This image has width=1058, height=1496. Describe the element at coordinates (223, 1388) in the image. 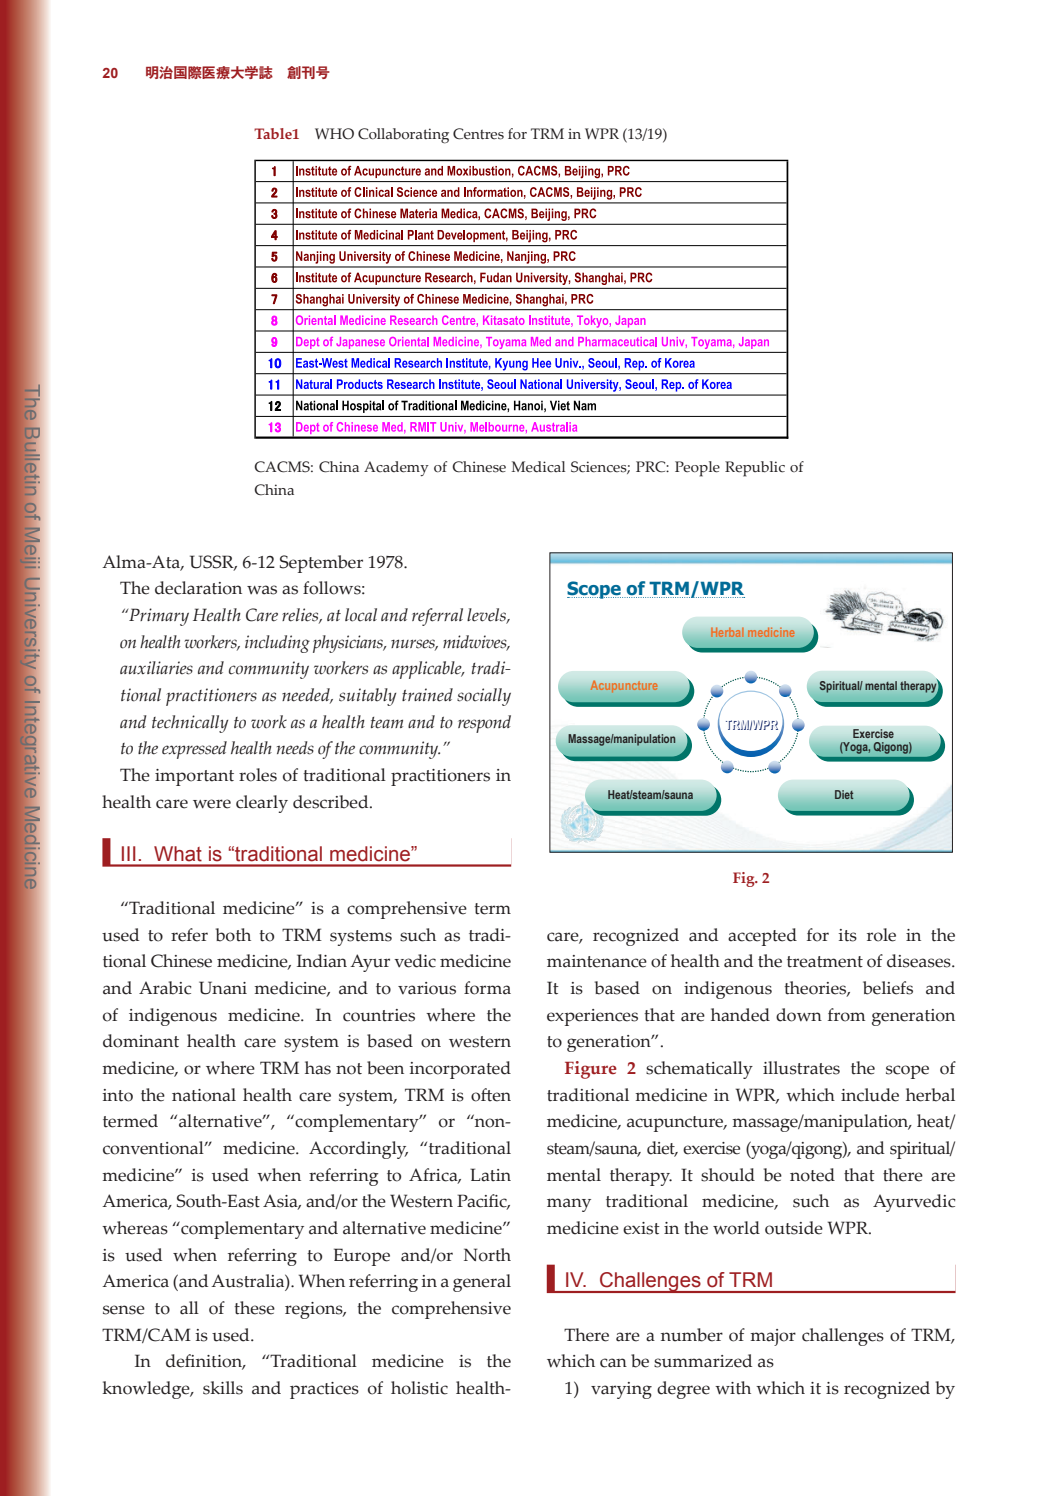

I see `skills` at that location.
